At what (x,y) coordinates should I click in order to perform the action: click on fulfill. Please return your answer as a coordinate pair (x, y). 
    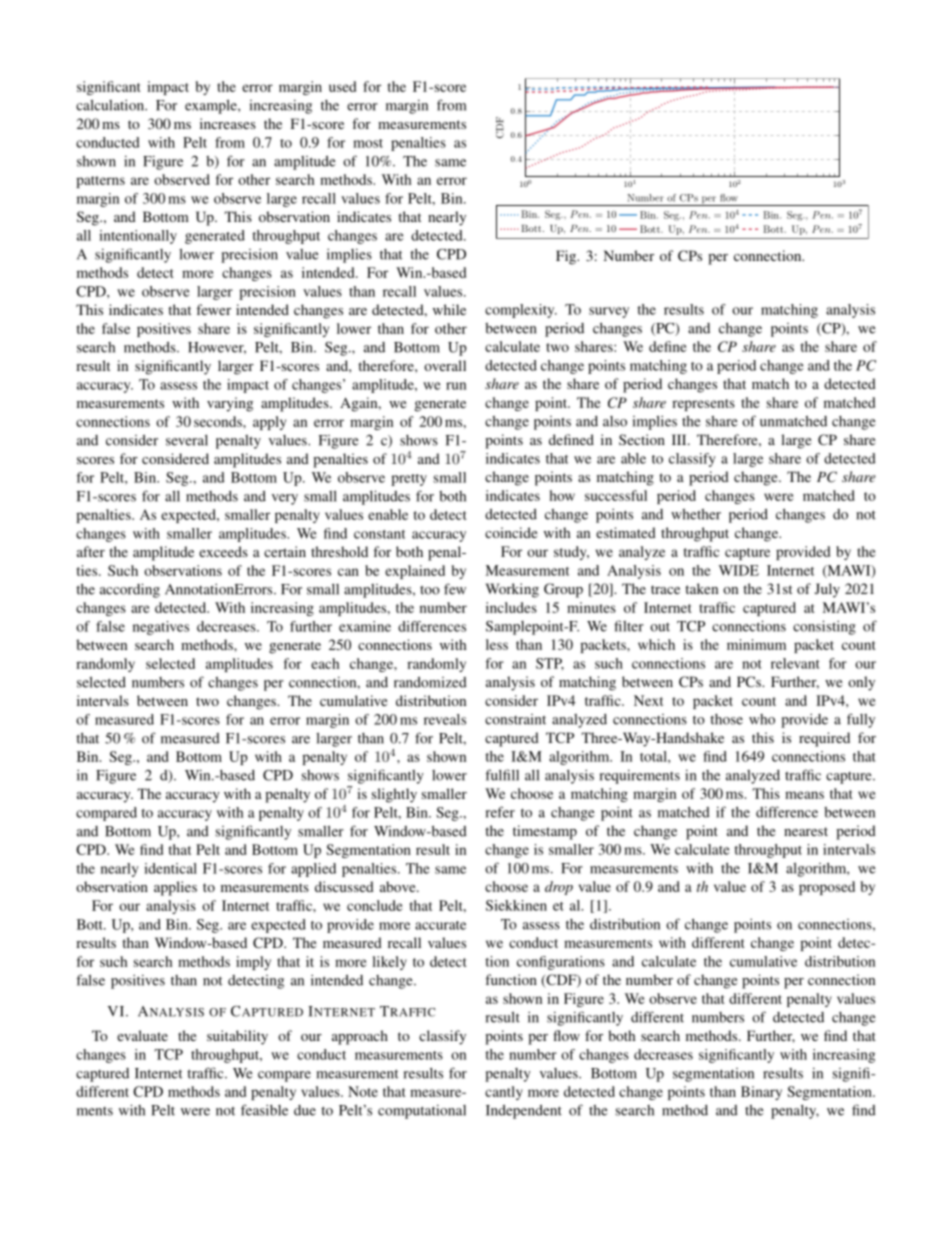
    Looking at the image, I should click on (502, 775).
